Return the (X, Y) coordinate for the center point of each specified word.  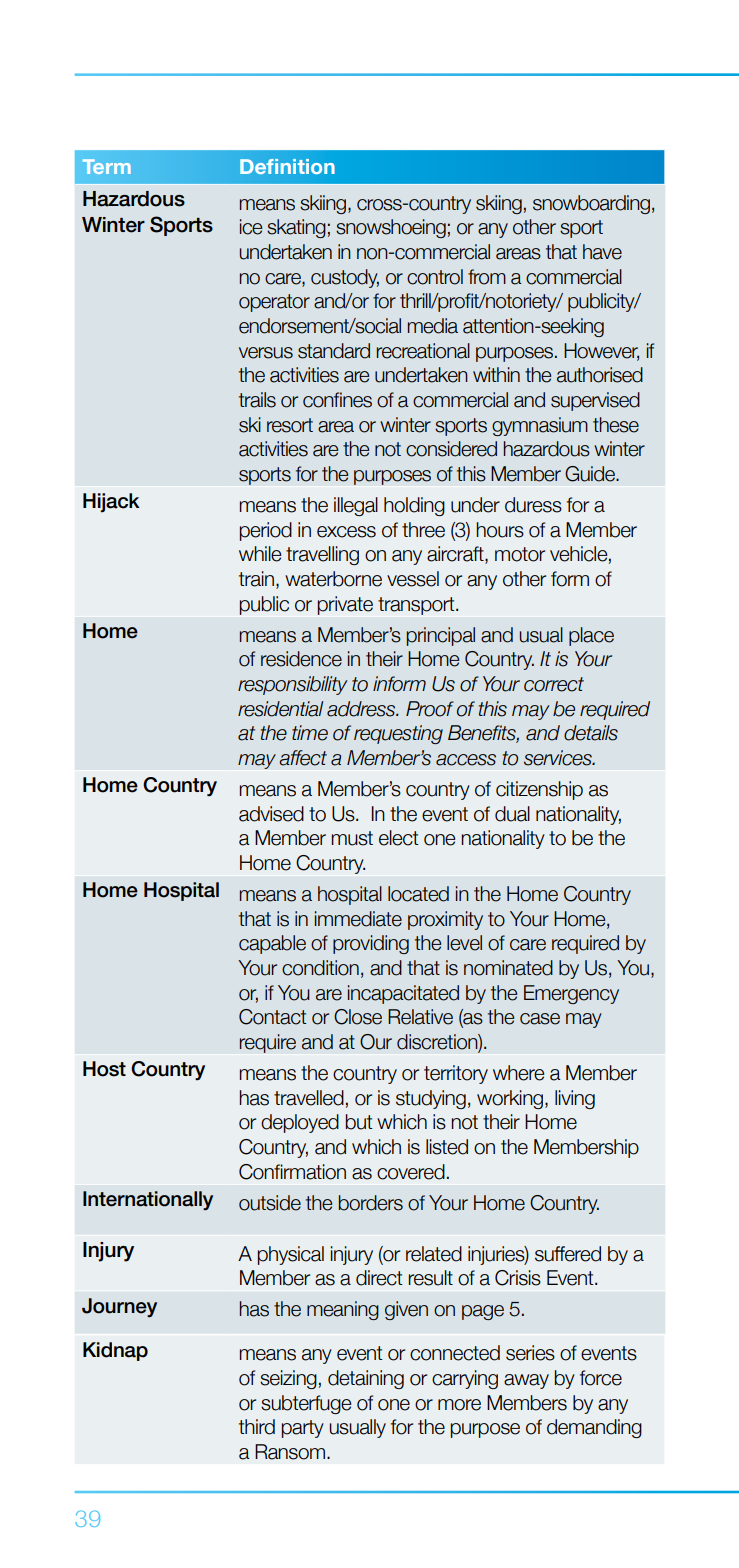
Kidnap (115, 1351)
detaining (366, 1379)
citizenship (539, 790)
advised (271, 814)
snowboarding (591, 204)
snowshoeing (391, 228)
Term (107, 166)
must (352, 838)
